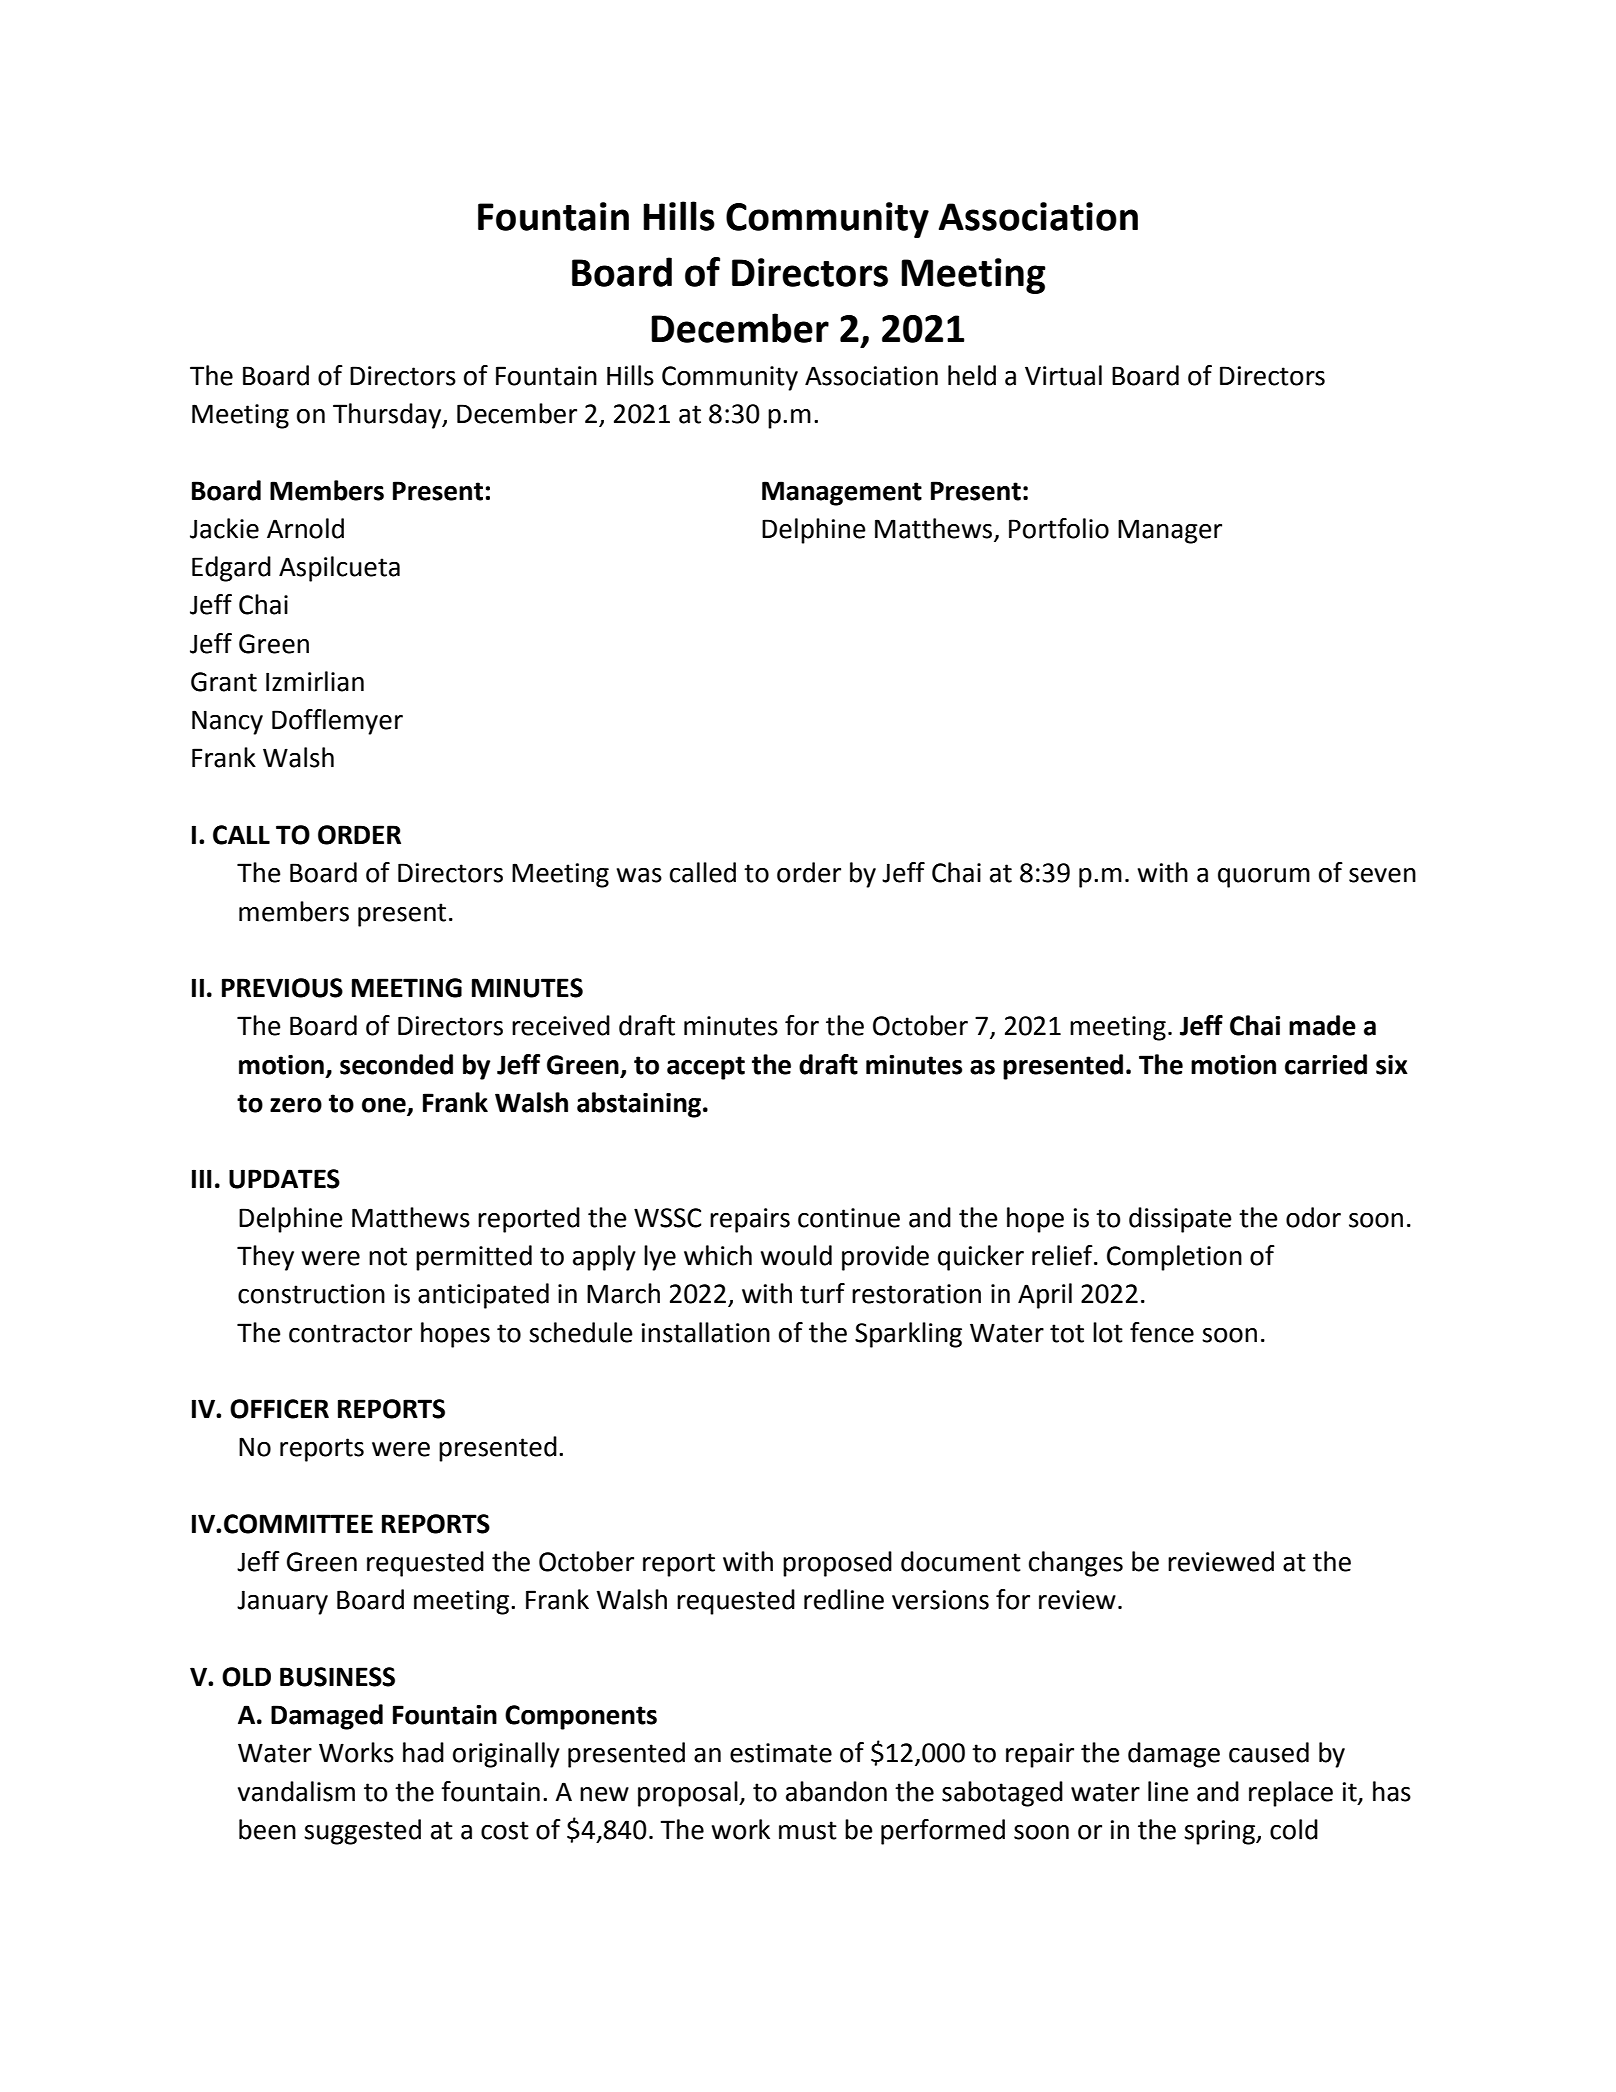 This screenshot has height=2092, width=1616. Describe the element at coordinates (1063, 375) in the screenshot. I see `Virtual` at that location.
